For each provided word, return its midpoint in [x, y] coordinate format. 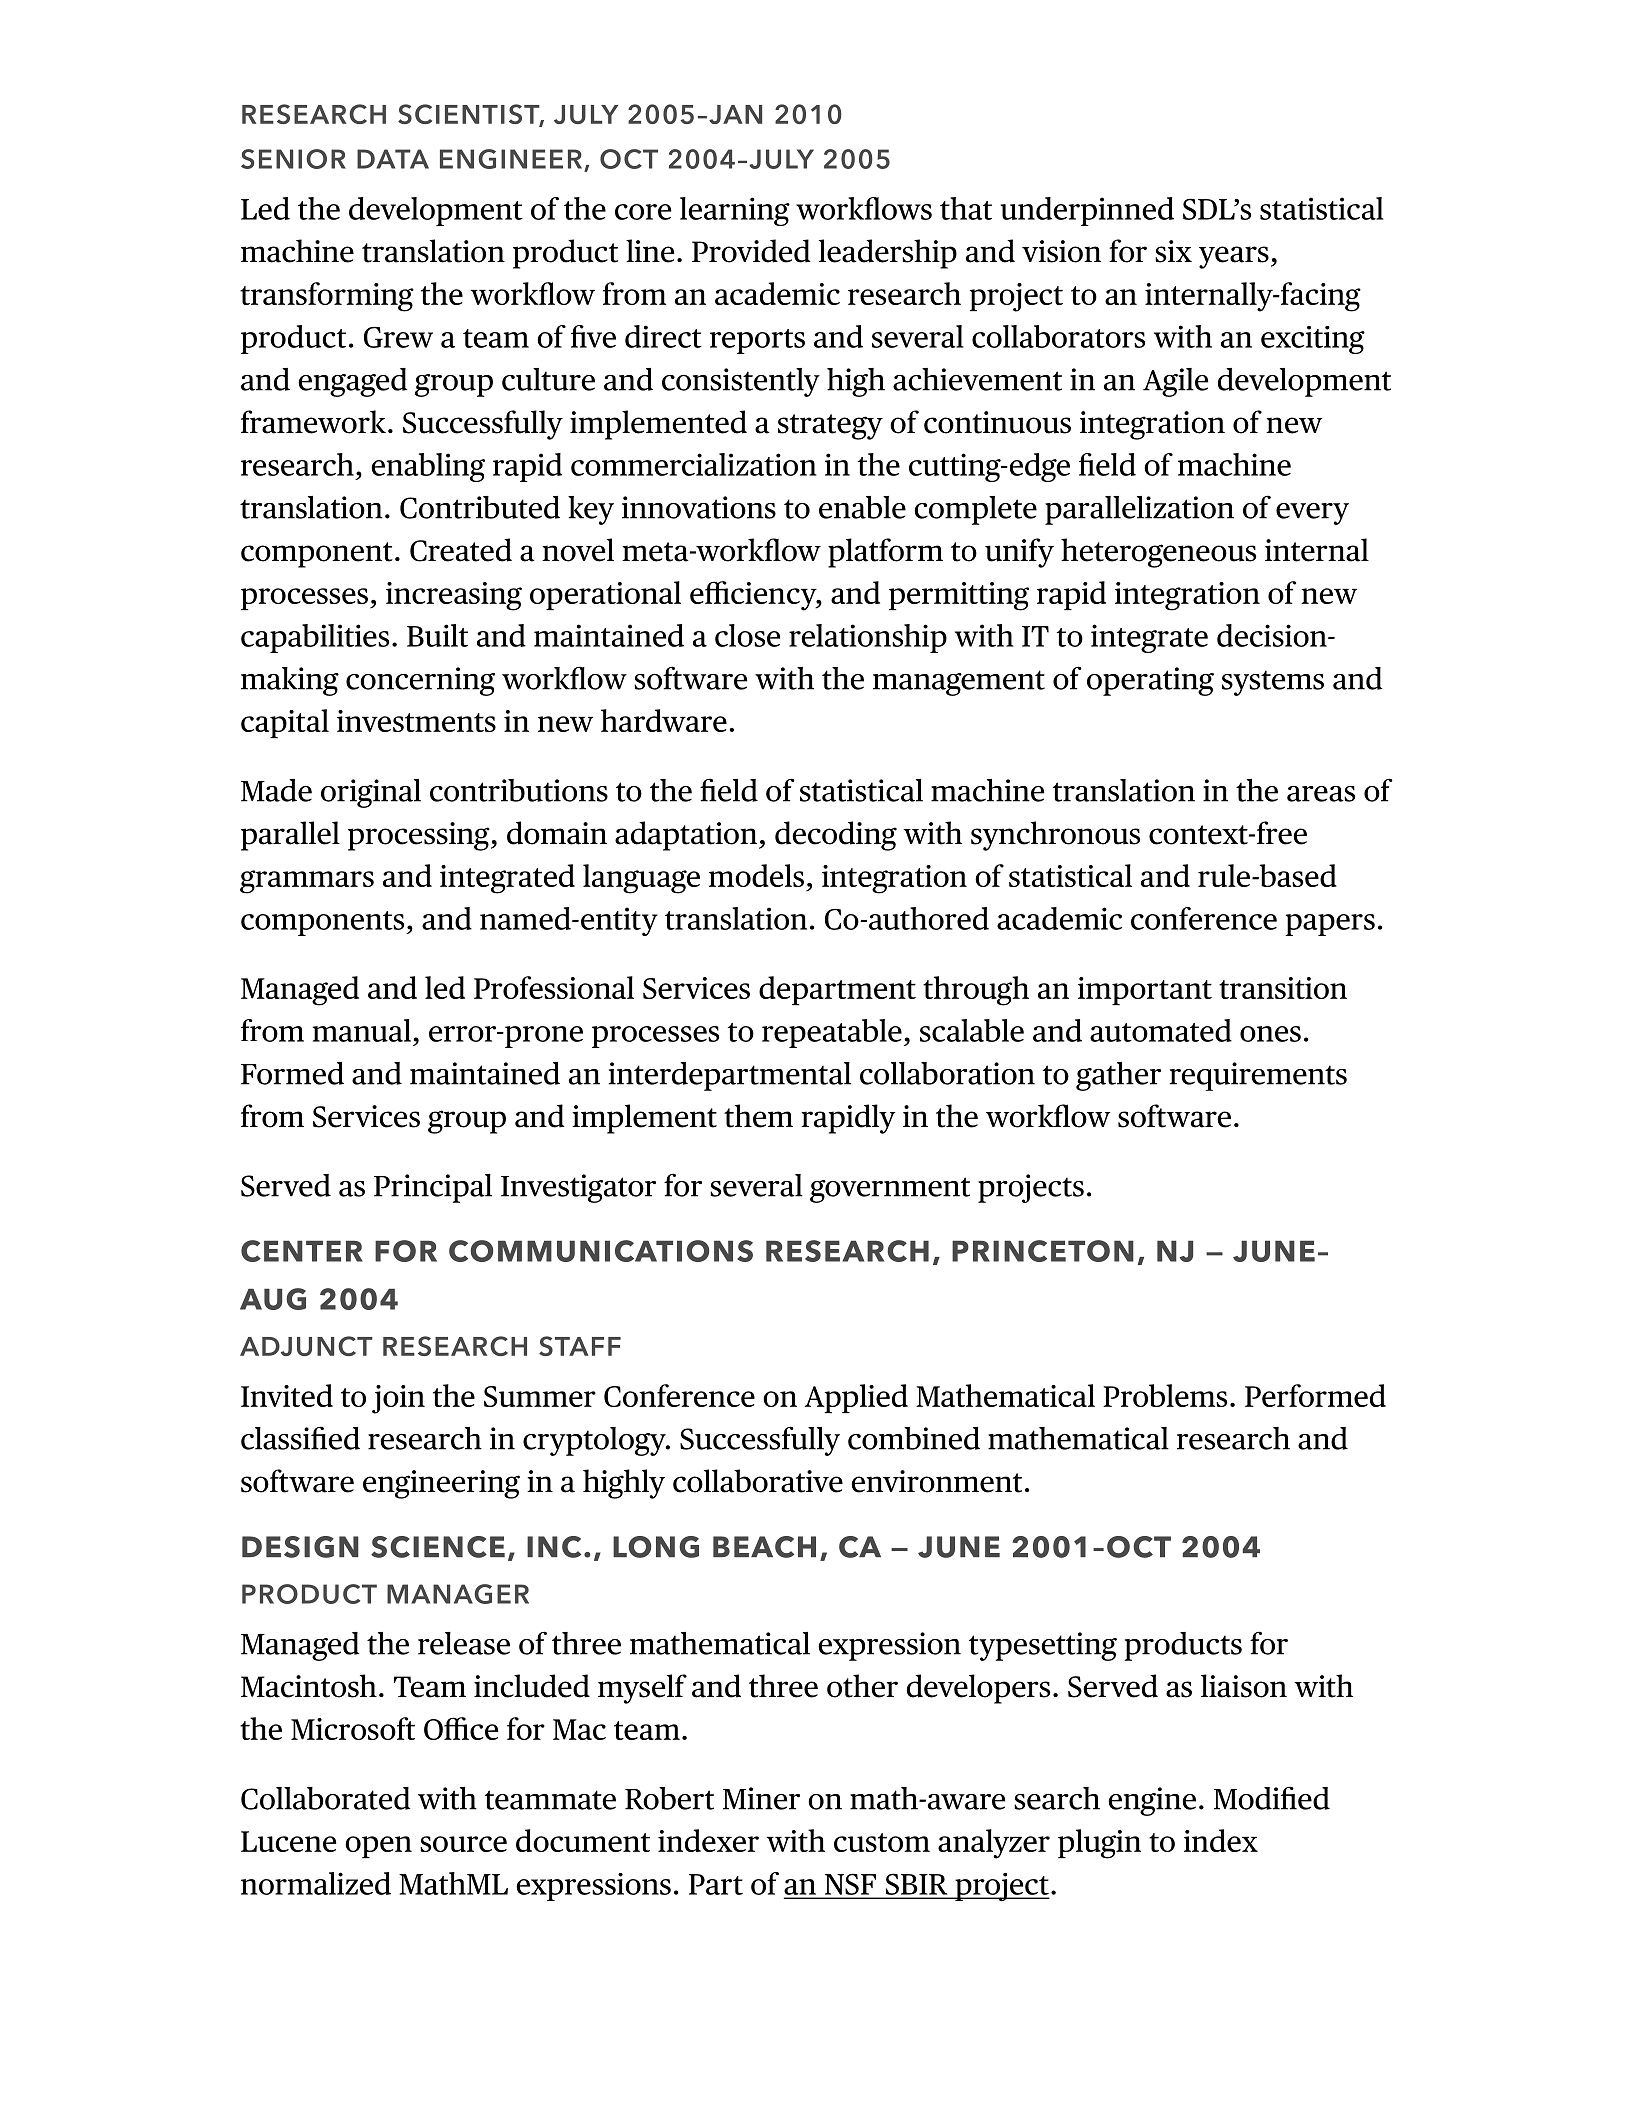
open [378, 1847]
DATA [393, 159]
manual [362, 1030]
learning [735, 211]
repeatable [832, 1033]
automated [1161, 1030]
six [1173, 251]
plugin [1099, 1844]
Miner [761, 1798]
